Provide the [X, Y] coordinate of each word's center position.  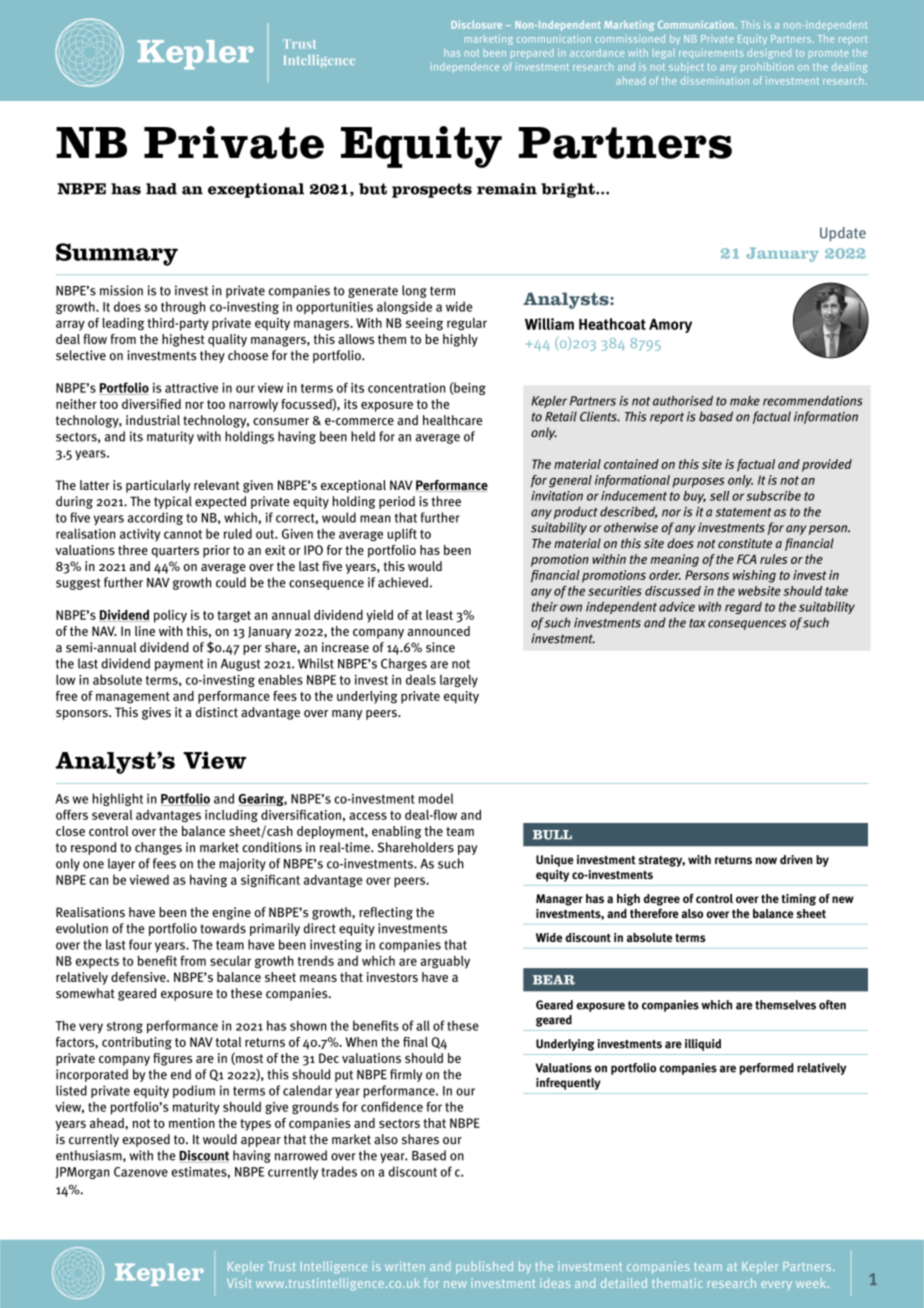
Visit [239, 1283]
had [161, 189]
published [484, 1267]
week [812, 1283]
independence [465, 67]
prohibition [767, 66]
